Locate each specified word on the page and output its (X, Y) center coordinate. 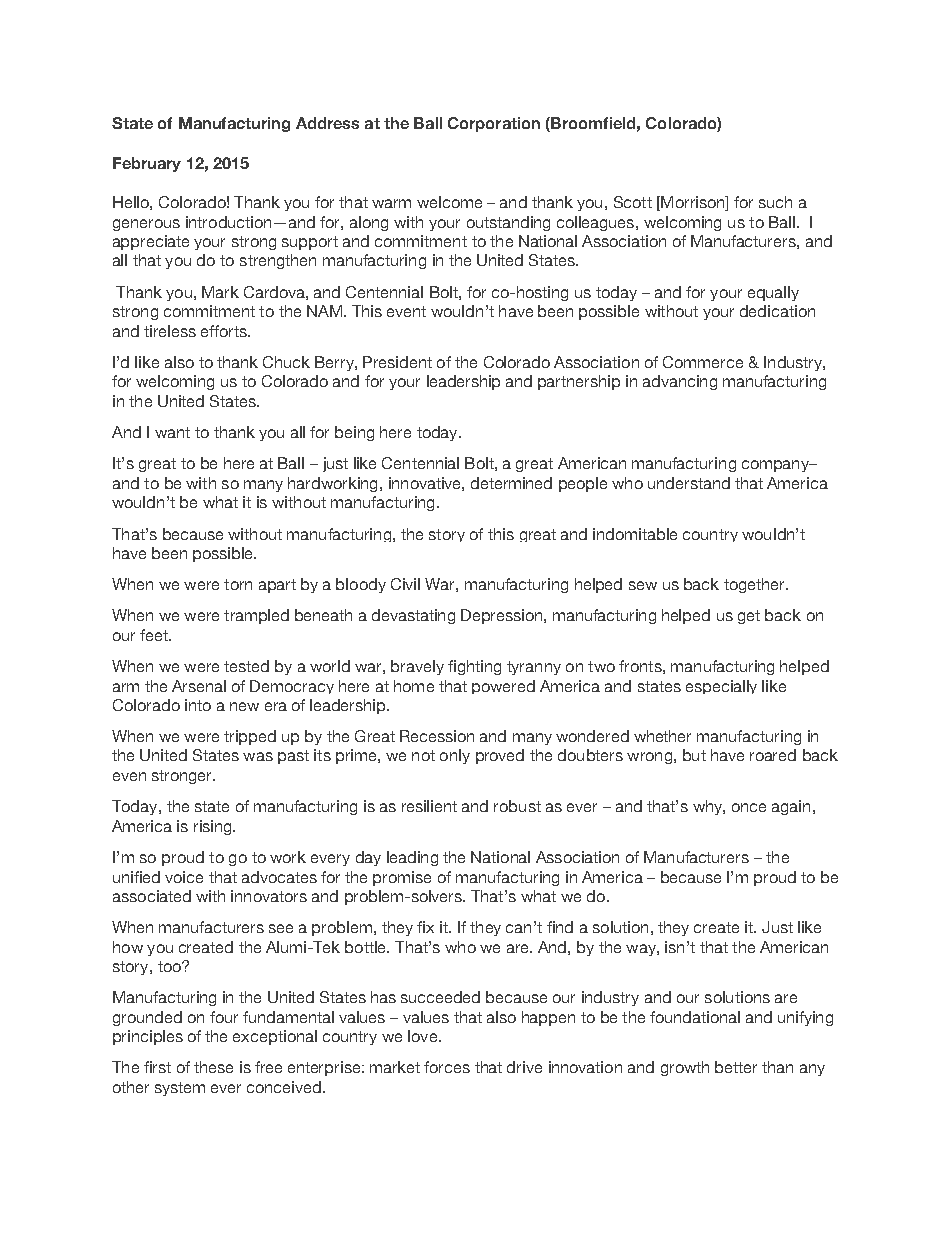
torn (238, 584)
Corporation (494, 124)
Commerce (703, 362)
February (147, 164)
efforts (225, 331)
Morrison (693, 203)
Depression (501, 616)
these (213, 1067)
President (397, 362)
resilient (429, 806)
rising (214, 827)
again (791, 807)
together (755, 585)
